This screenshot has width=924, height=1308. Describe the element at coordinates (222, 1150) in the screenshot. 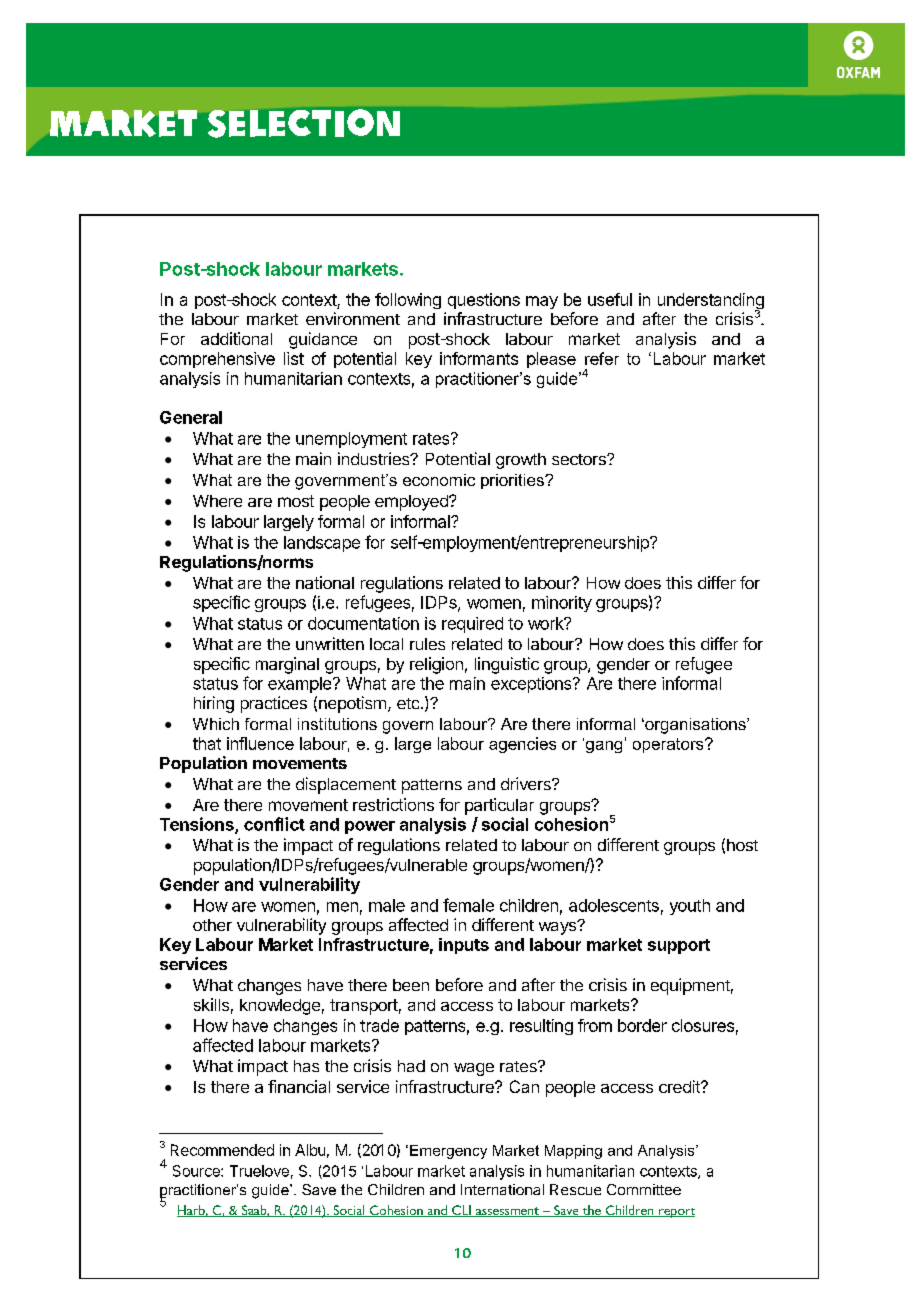

I see `Recommended` at that location.
